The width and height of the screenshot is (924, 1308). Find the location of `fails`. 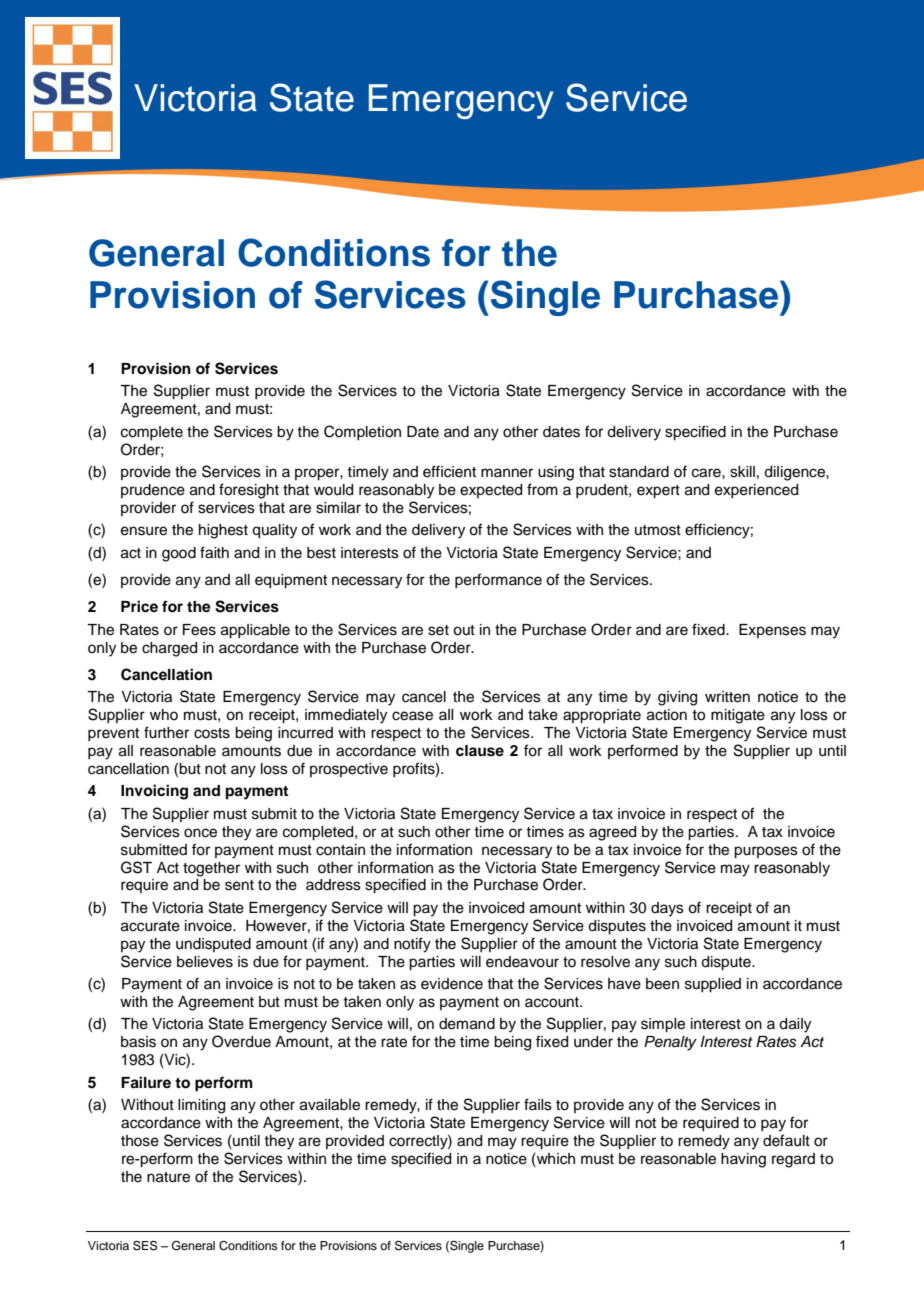

fails is located at coordinates (538, 1104).
